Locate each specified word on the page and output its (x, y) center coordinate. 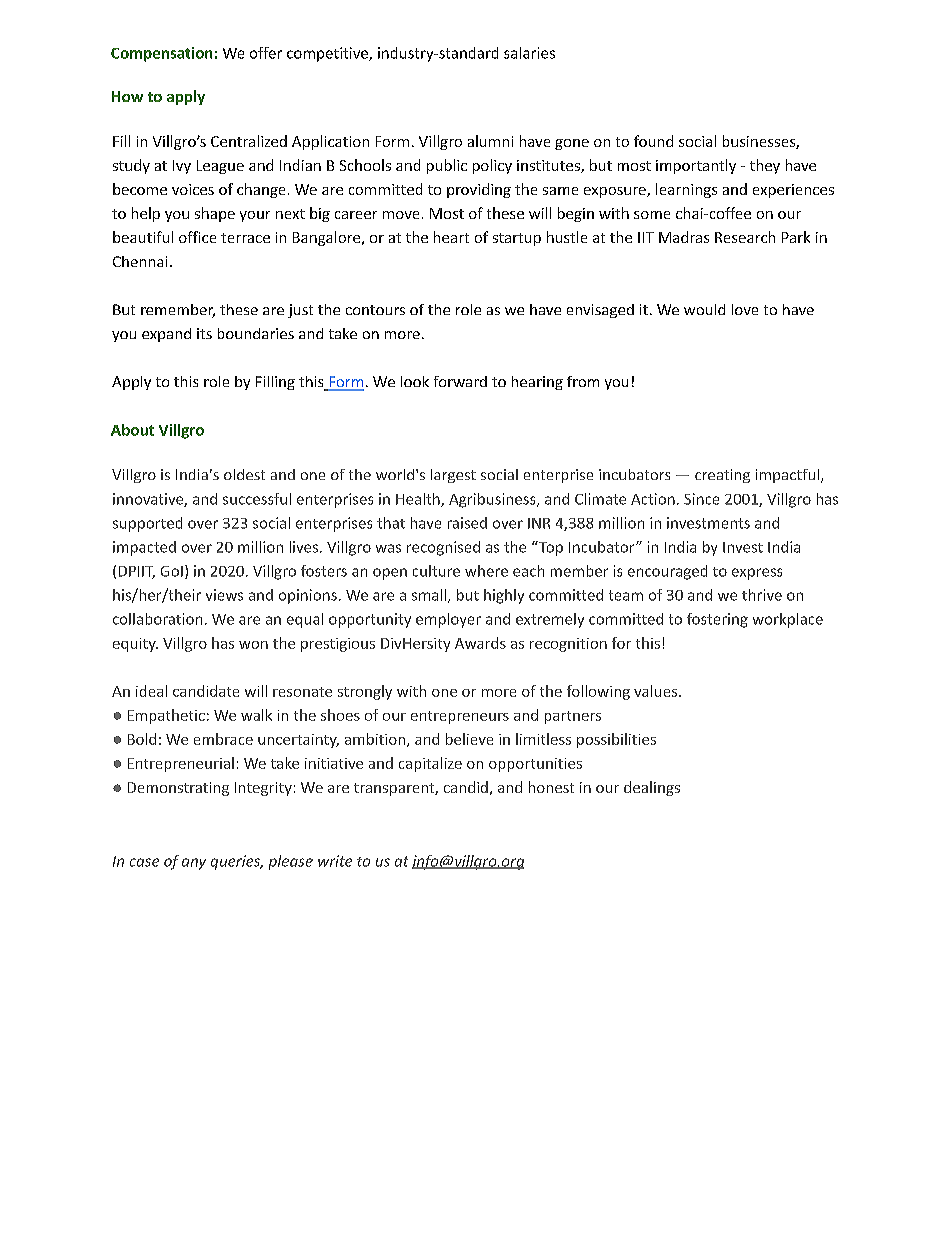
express (757, 574)
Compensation (161, 54)
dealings (652, 788)
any (194, 864)
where (486, 571)
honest (551, 787)
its (204, 333)
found (653, 141)
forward (460, 381)
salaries (529, 53)
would (704, 309)
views (224, 595)
